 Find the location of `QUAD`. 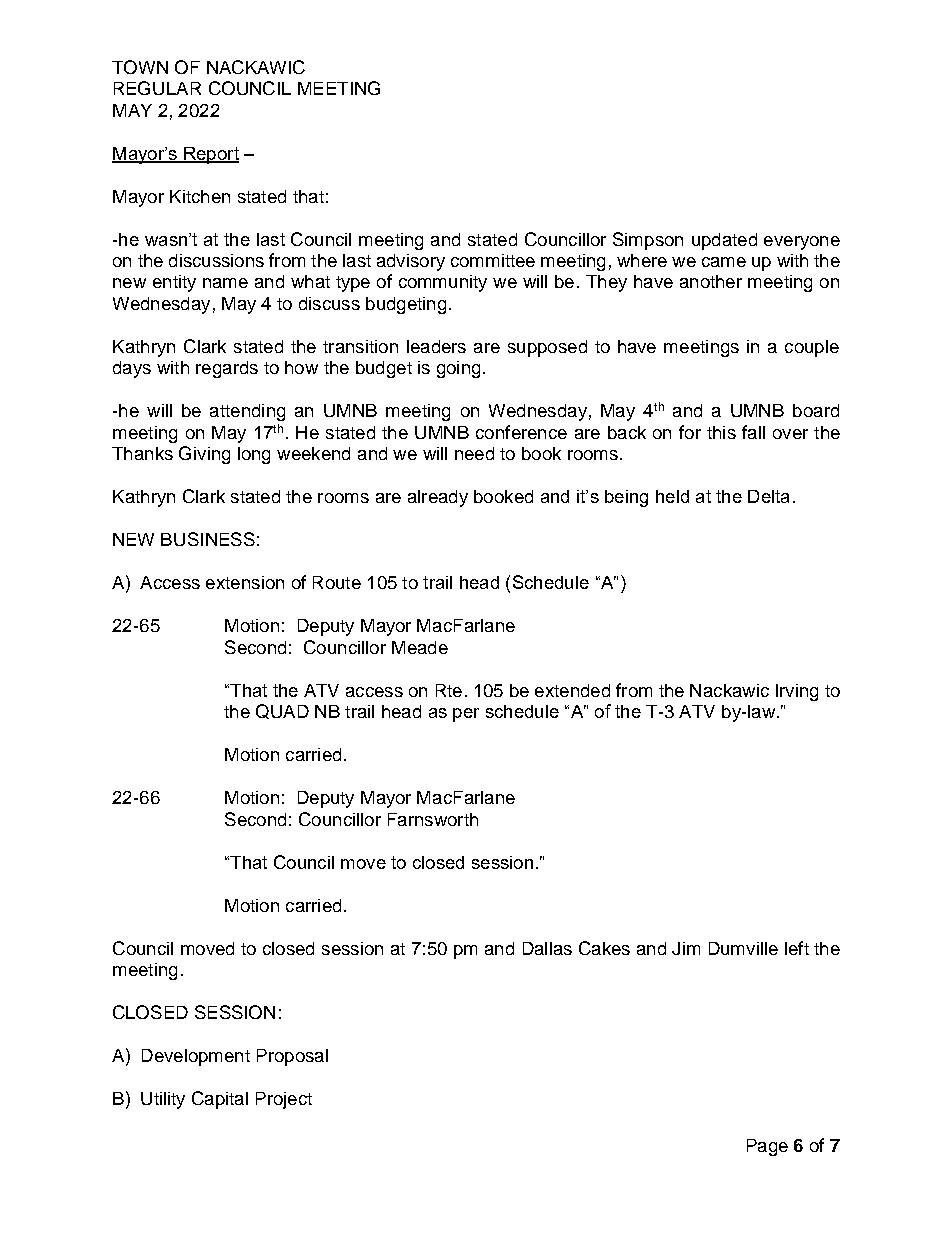

QUAD is located at coordinates (282, 711).
